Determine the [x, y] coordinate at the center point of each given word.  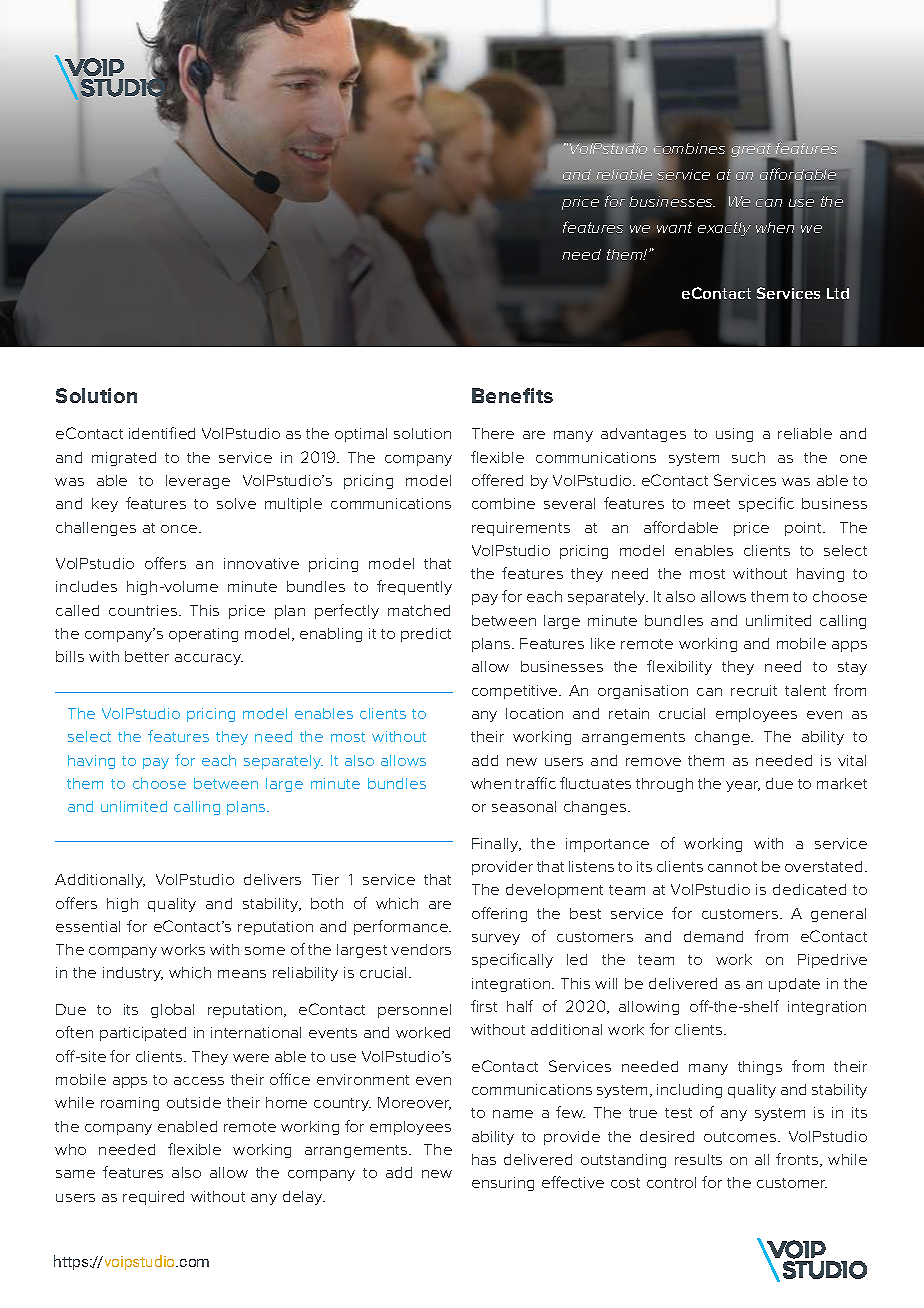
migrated [124, 459]
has [484, 1159]
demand [713, 936]
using [734, 435]
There [493, 433]
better [147, 656]
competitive [516, 692]
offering [499, 914]
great [752, 151]
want [674, 227]
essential [88, 926]
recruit [754, 690]
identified [162, 433]
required [153, 1198]
